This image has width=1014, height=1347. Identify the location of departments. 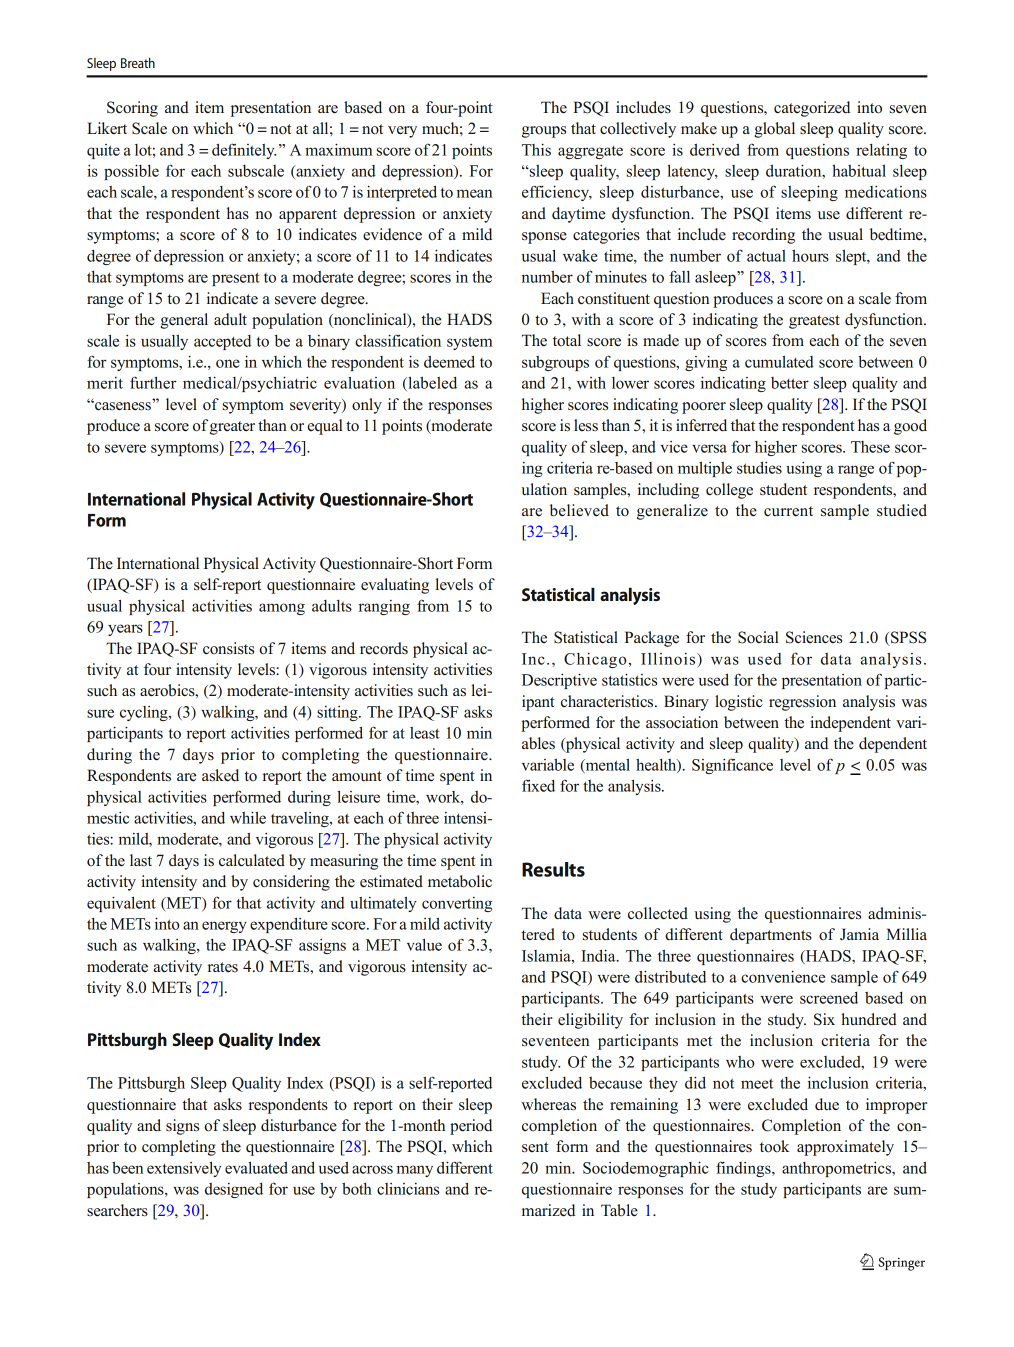
(771, 936).
